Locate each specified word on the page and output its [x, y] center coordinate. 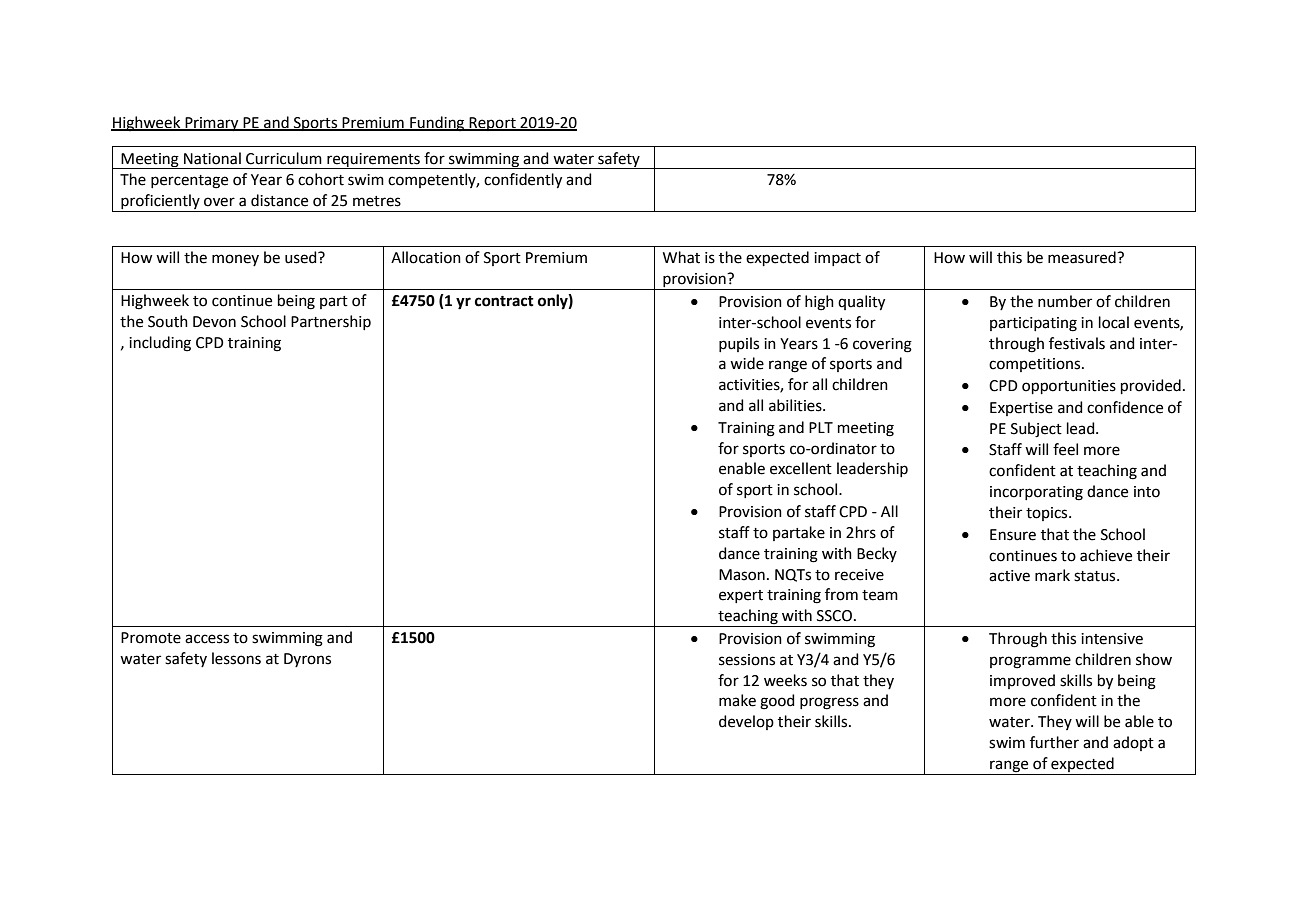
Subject [1036, 430]
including [160, 344]
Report [493, 124]
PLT [821, 427]
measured [1083, 257]
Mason [742, 575]
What [681, 257]
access [207, 639]
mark [1052, 575]
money [235, 260]
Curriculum [284, 158]
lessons [236, 658]
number [1065, 301]
